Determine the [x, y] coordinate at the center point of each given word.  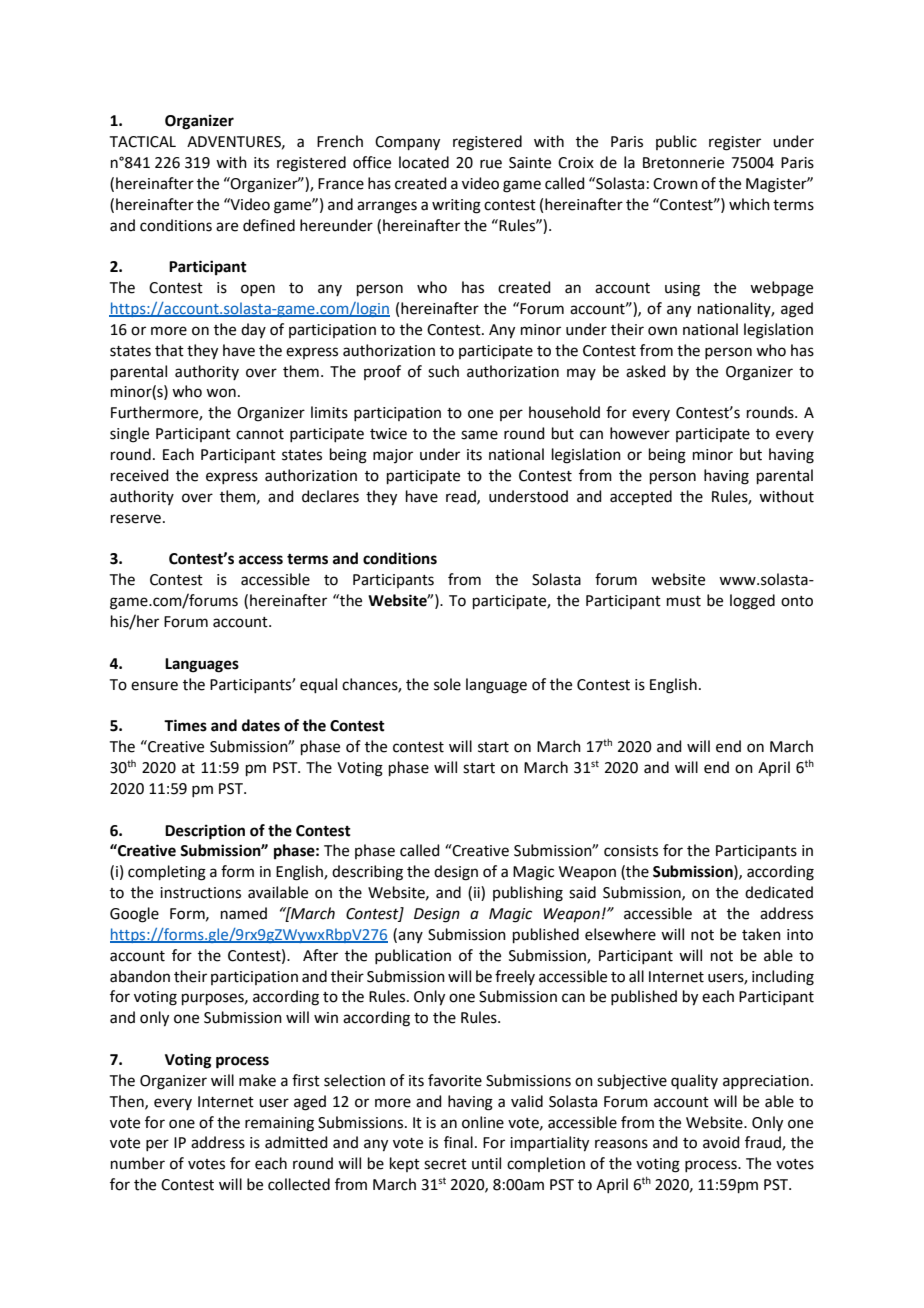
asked [646, 371]
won [221, 393]
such [443, 371]
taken [761, 934]
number [138, 1163]
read [462, 497]
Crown [675, 184]
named [244, 913]
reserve [136, 519]
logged [752, 602]
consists [631, 851]
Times [185, 725]
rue [491, 164]
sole [447, 684]
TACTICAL [143, 142]
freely [515, 977]
